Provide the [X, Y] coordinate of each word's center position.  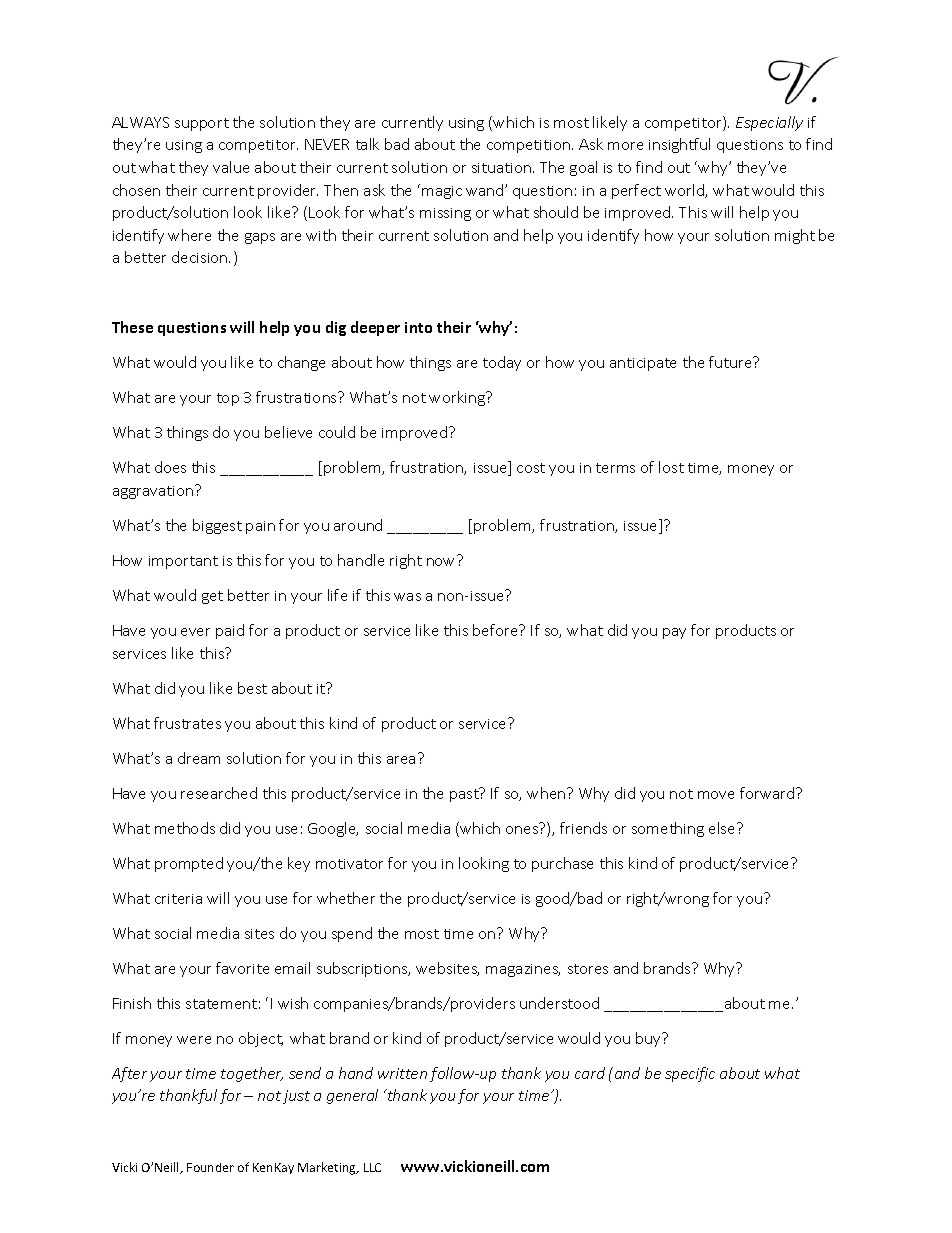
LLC [372, 1167]
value [231, 167]
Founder [210, 1167]
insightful [679, 145]
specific [690, 1074]
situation [501, 168]
